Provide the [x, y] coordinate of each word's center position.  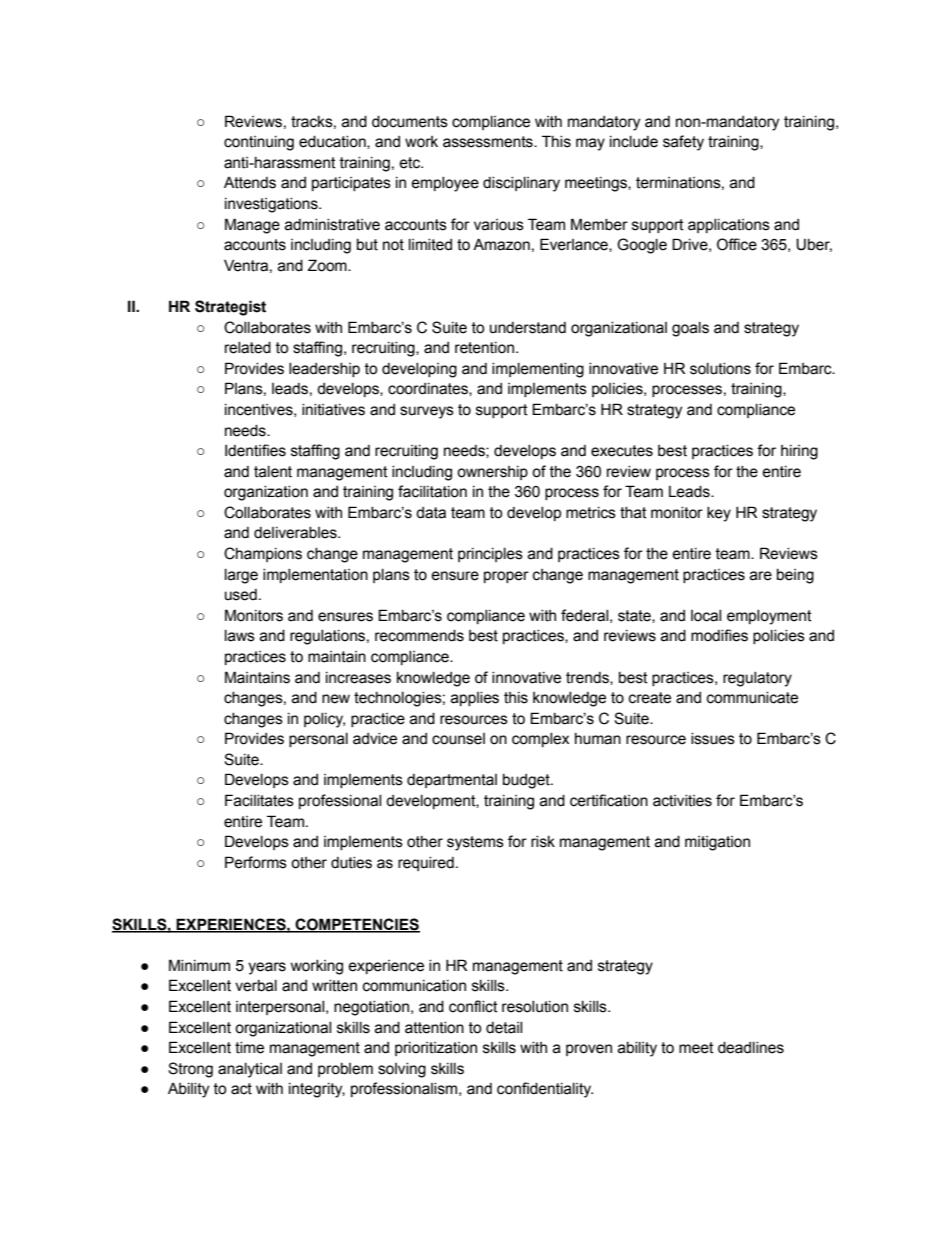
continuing [259, 143]
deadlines [751, 1048]
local [706, 616]
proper [506, 577]
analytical [250, 1070]
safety [683, 143]
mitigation [717, 843]
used [241, 595]
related [248, 348]
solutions [720, 369]
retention [484, 348]
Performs [256, 862]
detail [504, 1028]
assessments [489, 142]
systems [475, 843]
